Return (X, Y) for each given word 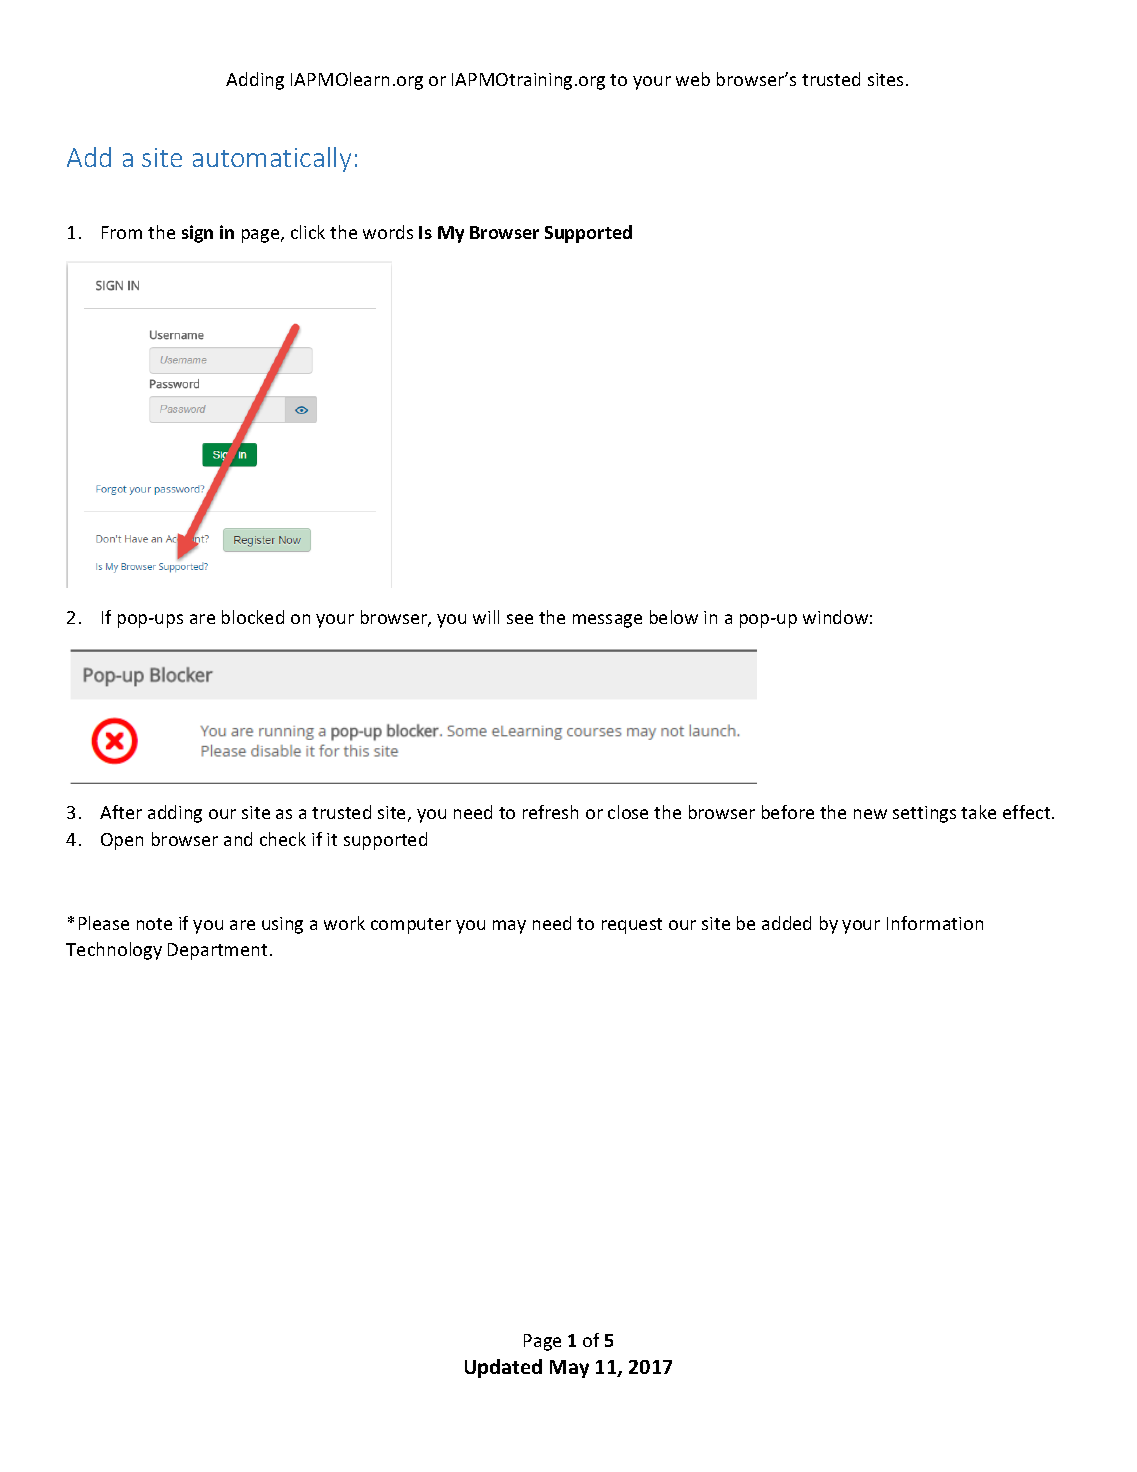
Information (935, 923)
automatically (272, 159)
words (388, 232)
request (632, 926)
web (693, 79)
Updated (503, 1368)
